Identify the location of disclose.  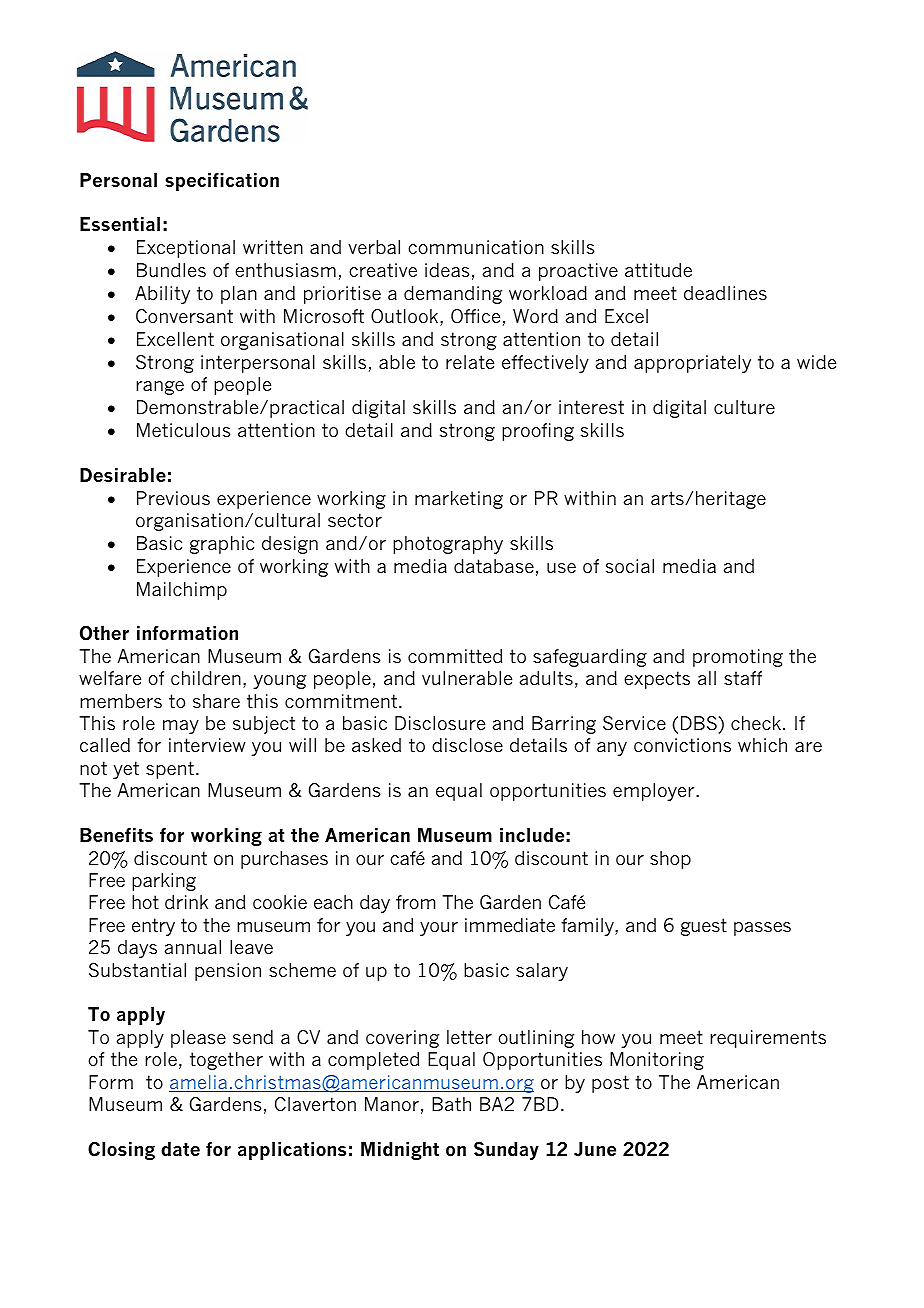
(467, 745).
